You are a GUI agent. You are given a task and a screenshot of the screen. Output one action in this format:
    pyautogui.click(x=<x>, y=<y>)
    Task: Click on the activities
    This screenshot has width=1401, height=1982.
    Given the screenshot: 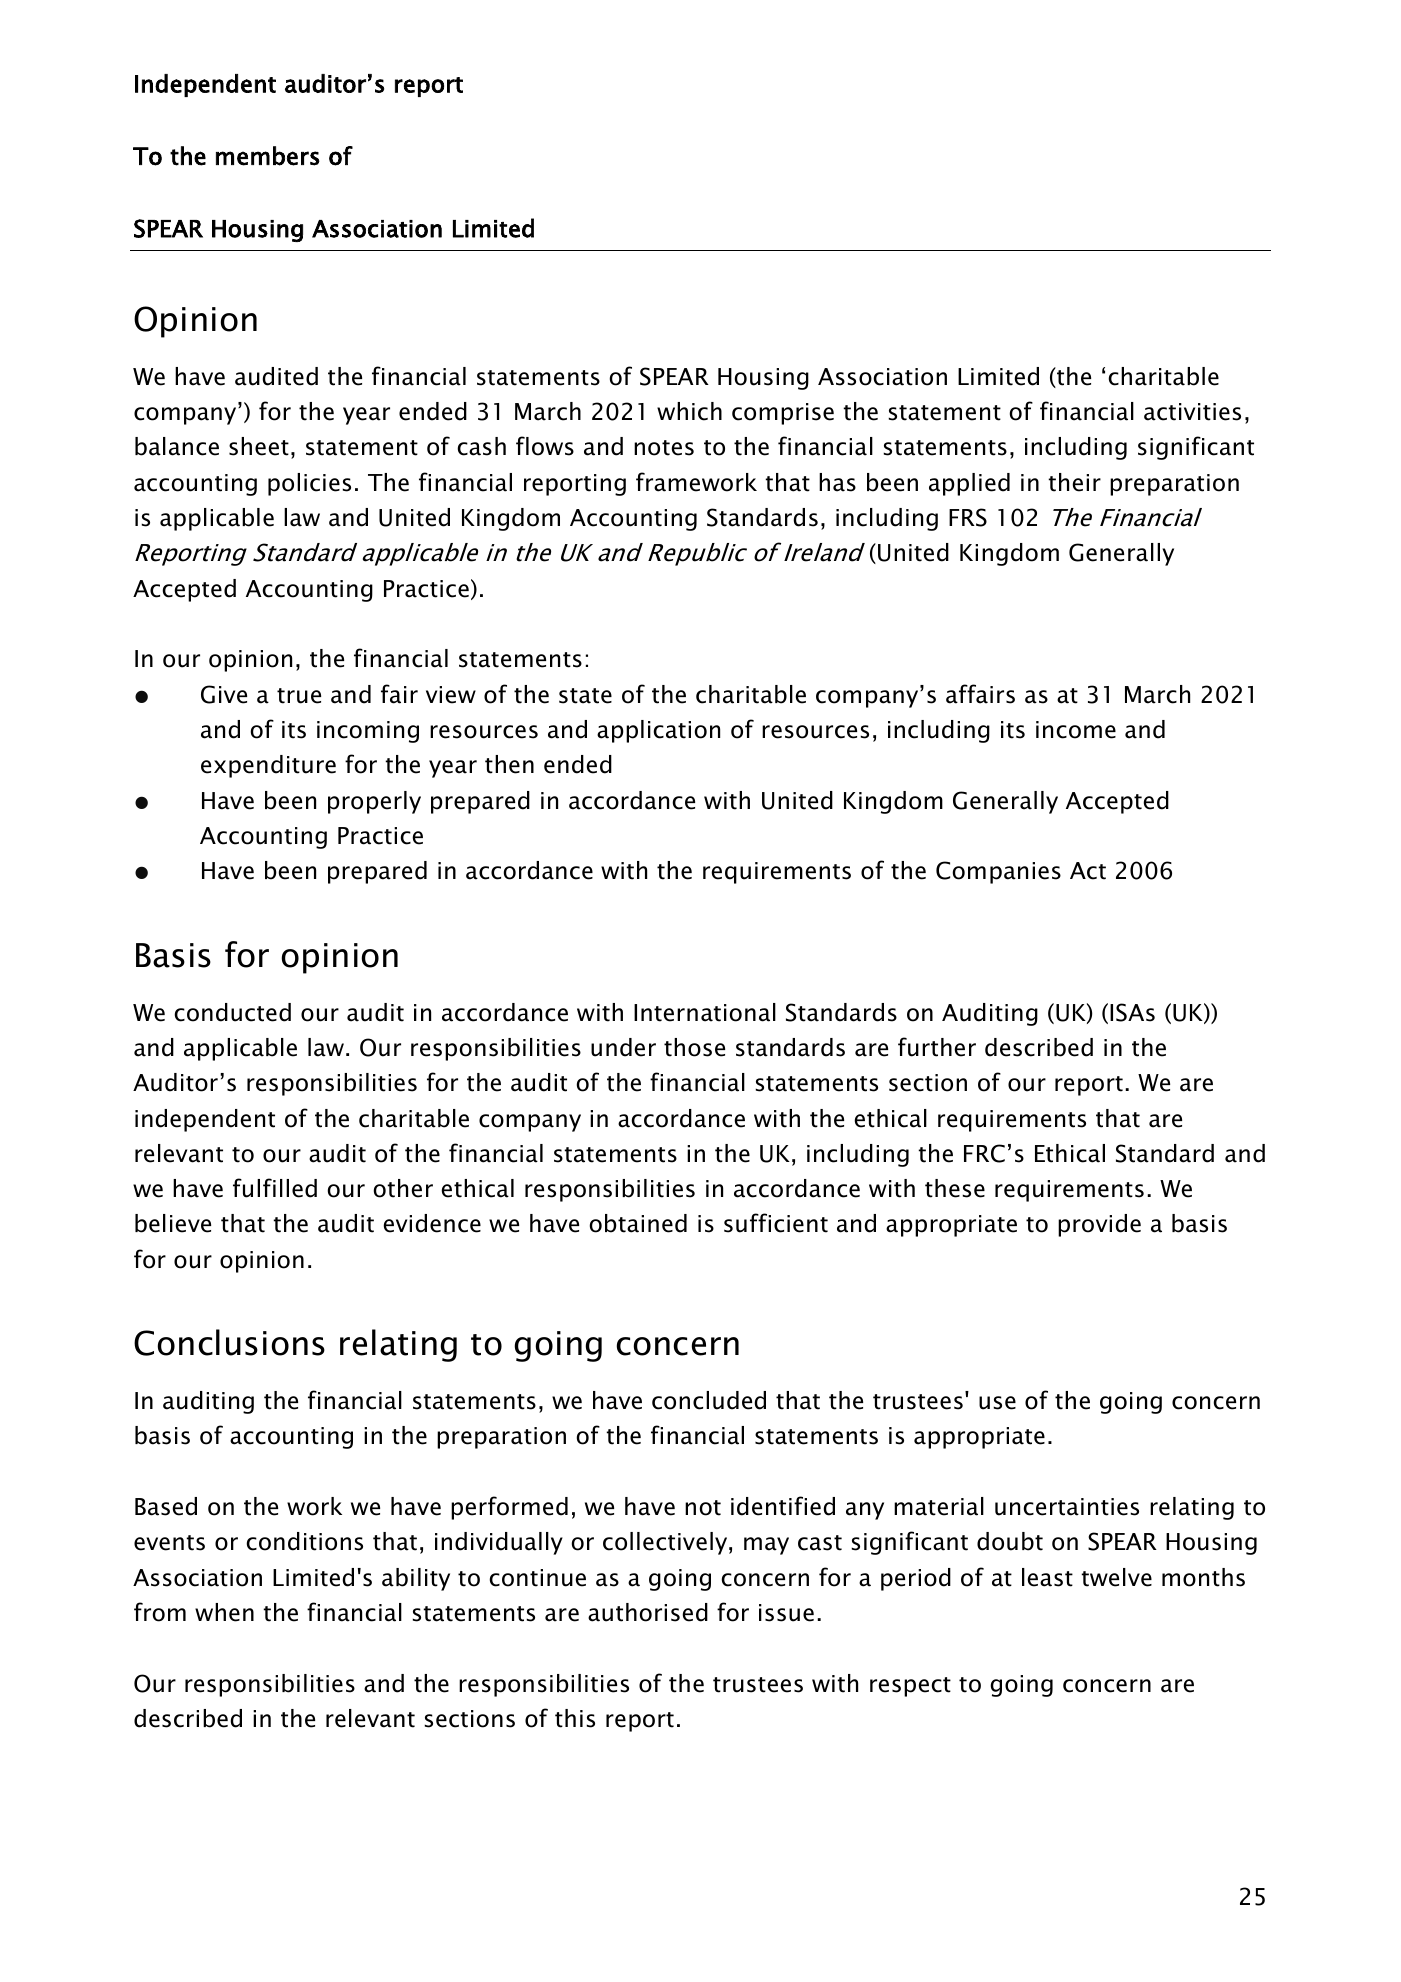 What is the action you would take?
    pyautogui.click(x=1192, y=412)
